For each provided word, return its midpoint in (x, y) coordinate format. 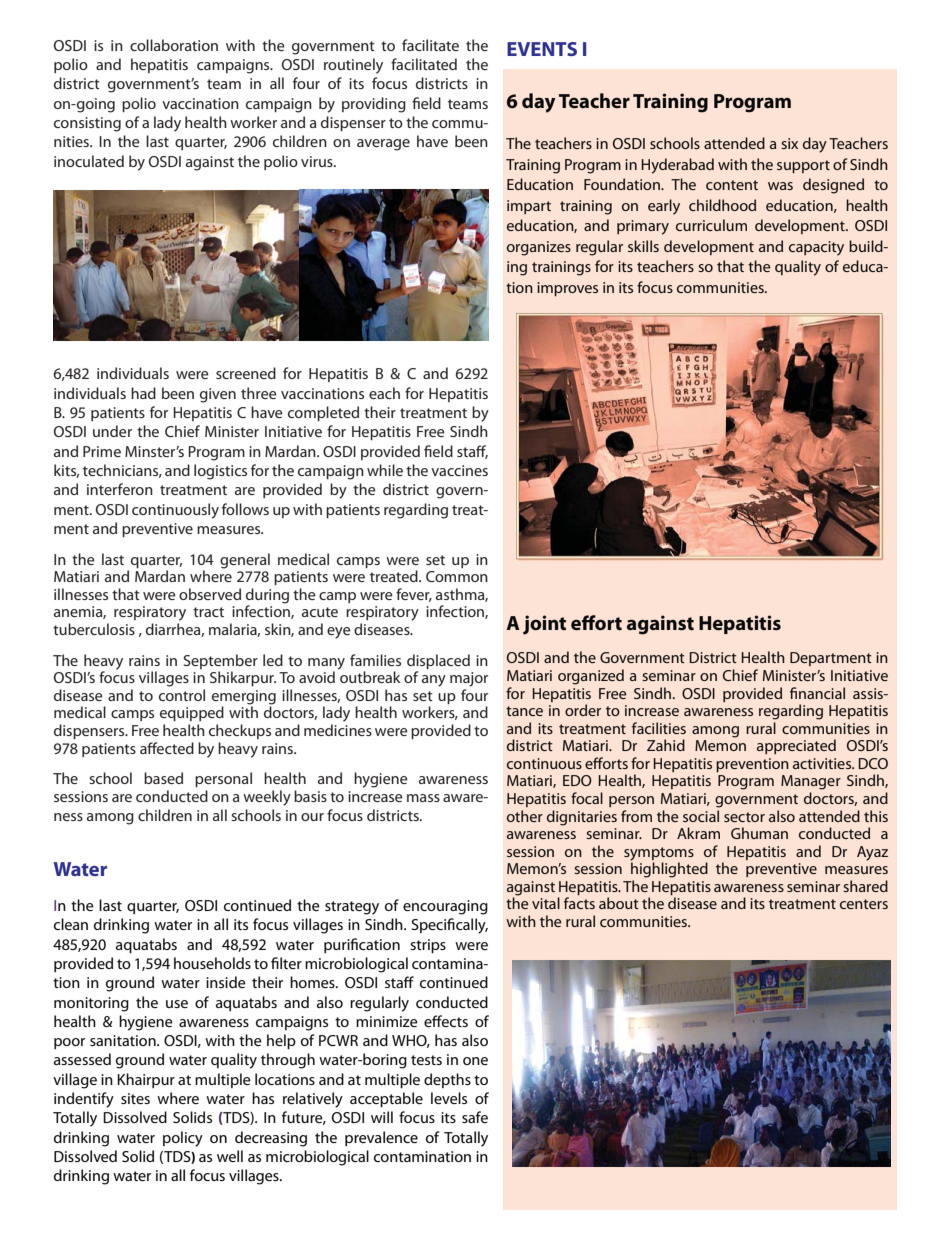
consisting (87, 124)
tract (208, 612)
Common (457, 576)
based (163, 778)
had (143, 393)
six (789, 143)
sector (744, 817)
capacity (816, 248)
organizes (539, 248)
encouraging (445, 907)
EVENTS (542, 49)
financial (817, 693)
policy (183, 1139)
